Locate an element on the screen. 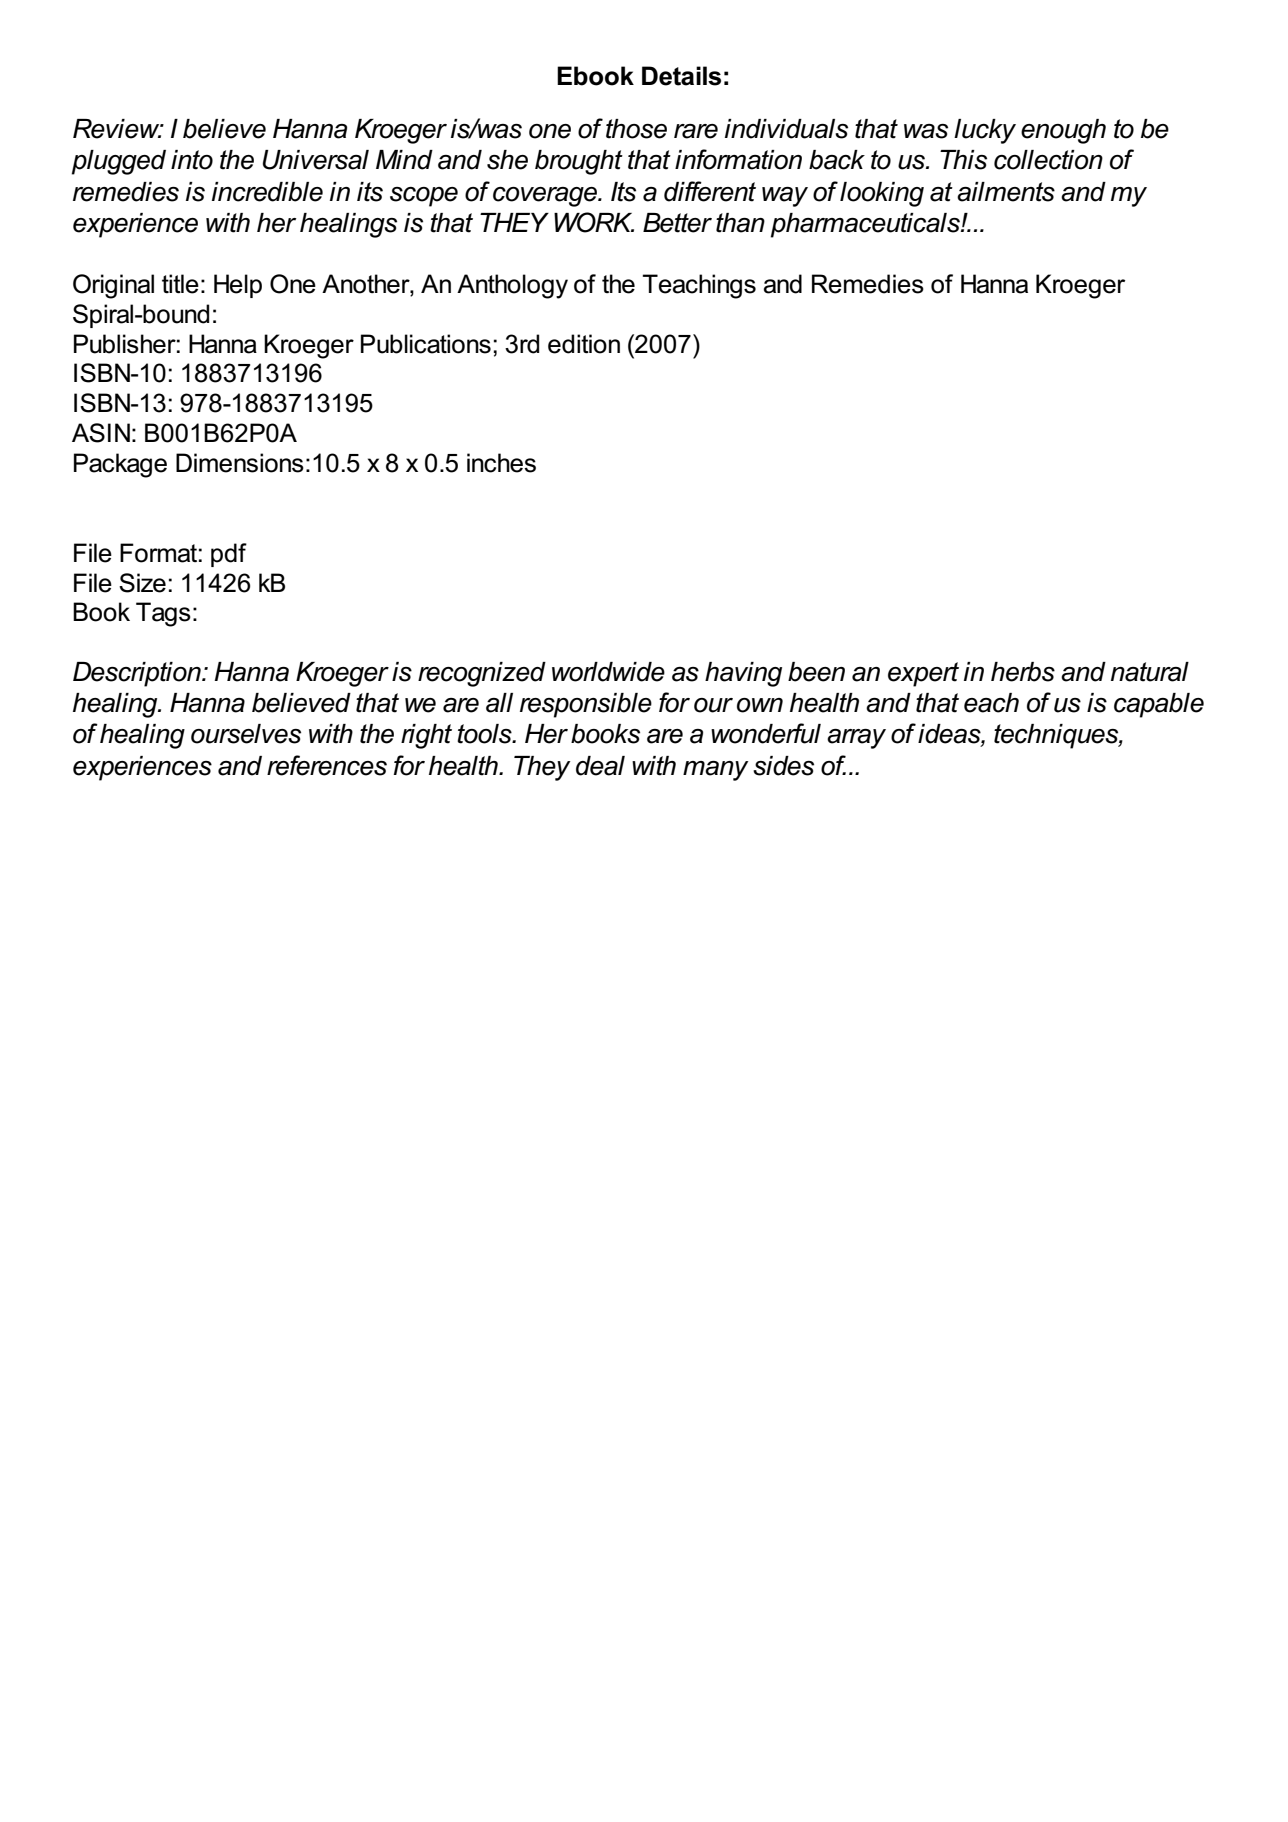  edition is located at coordinates (584, 344).
